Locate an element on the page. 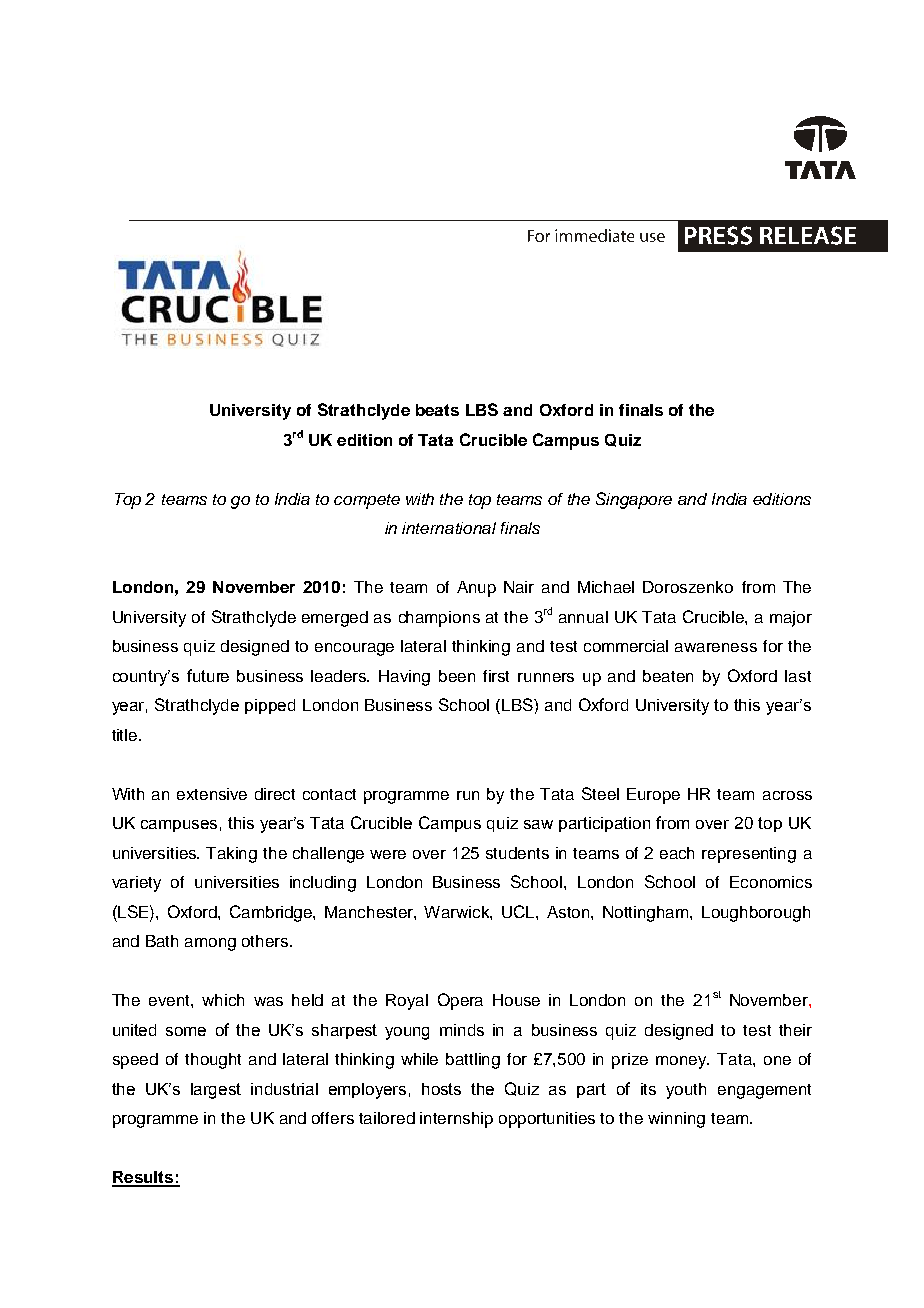 Image resolution: width=924 pixels, height=1308 pixels. beats is located at coordinates (437, 410).
